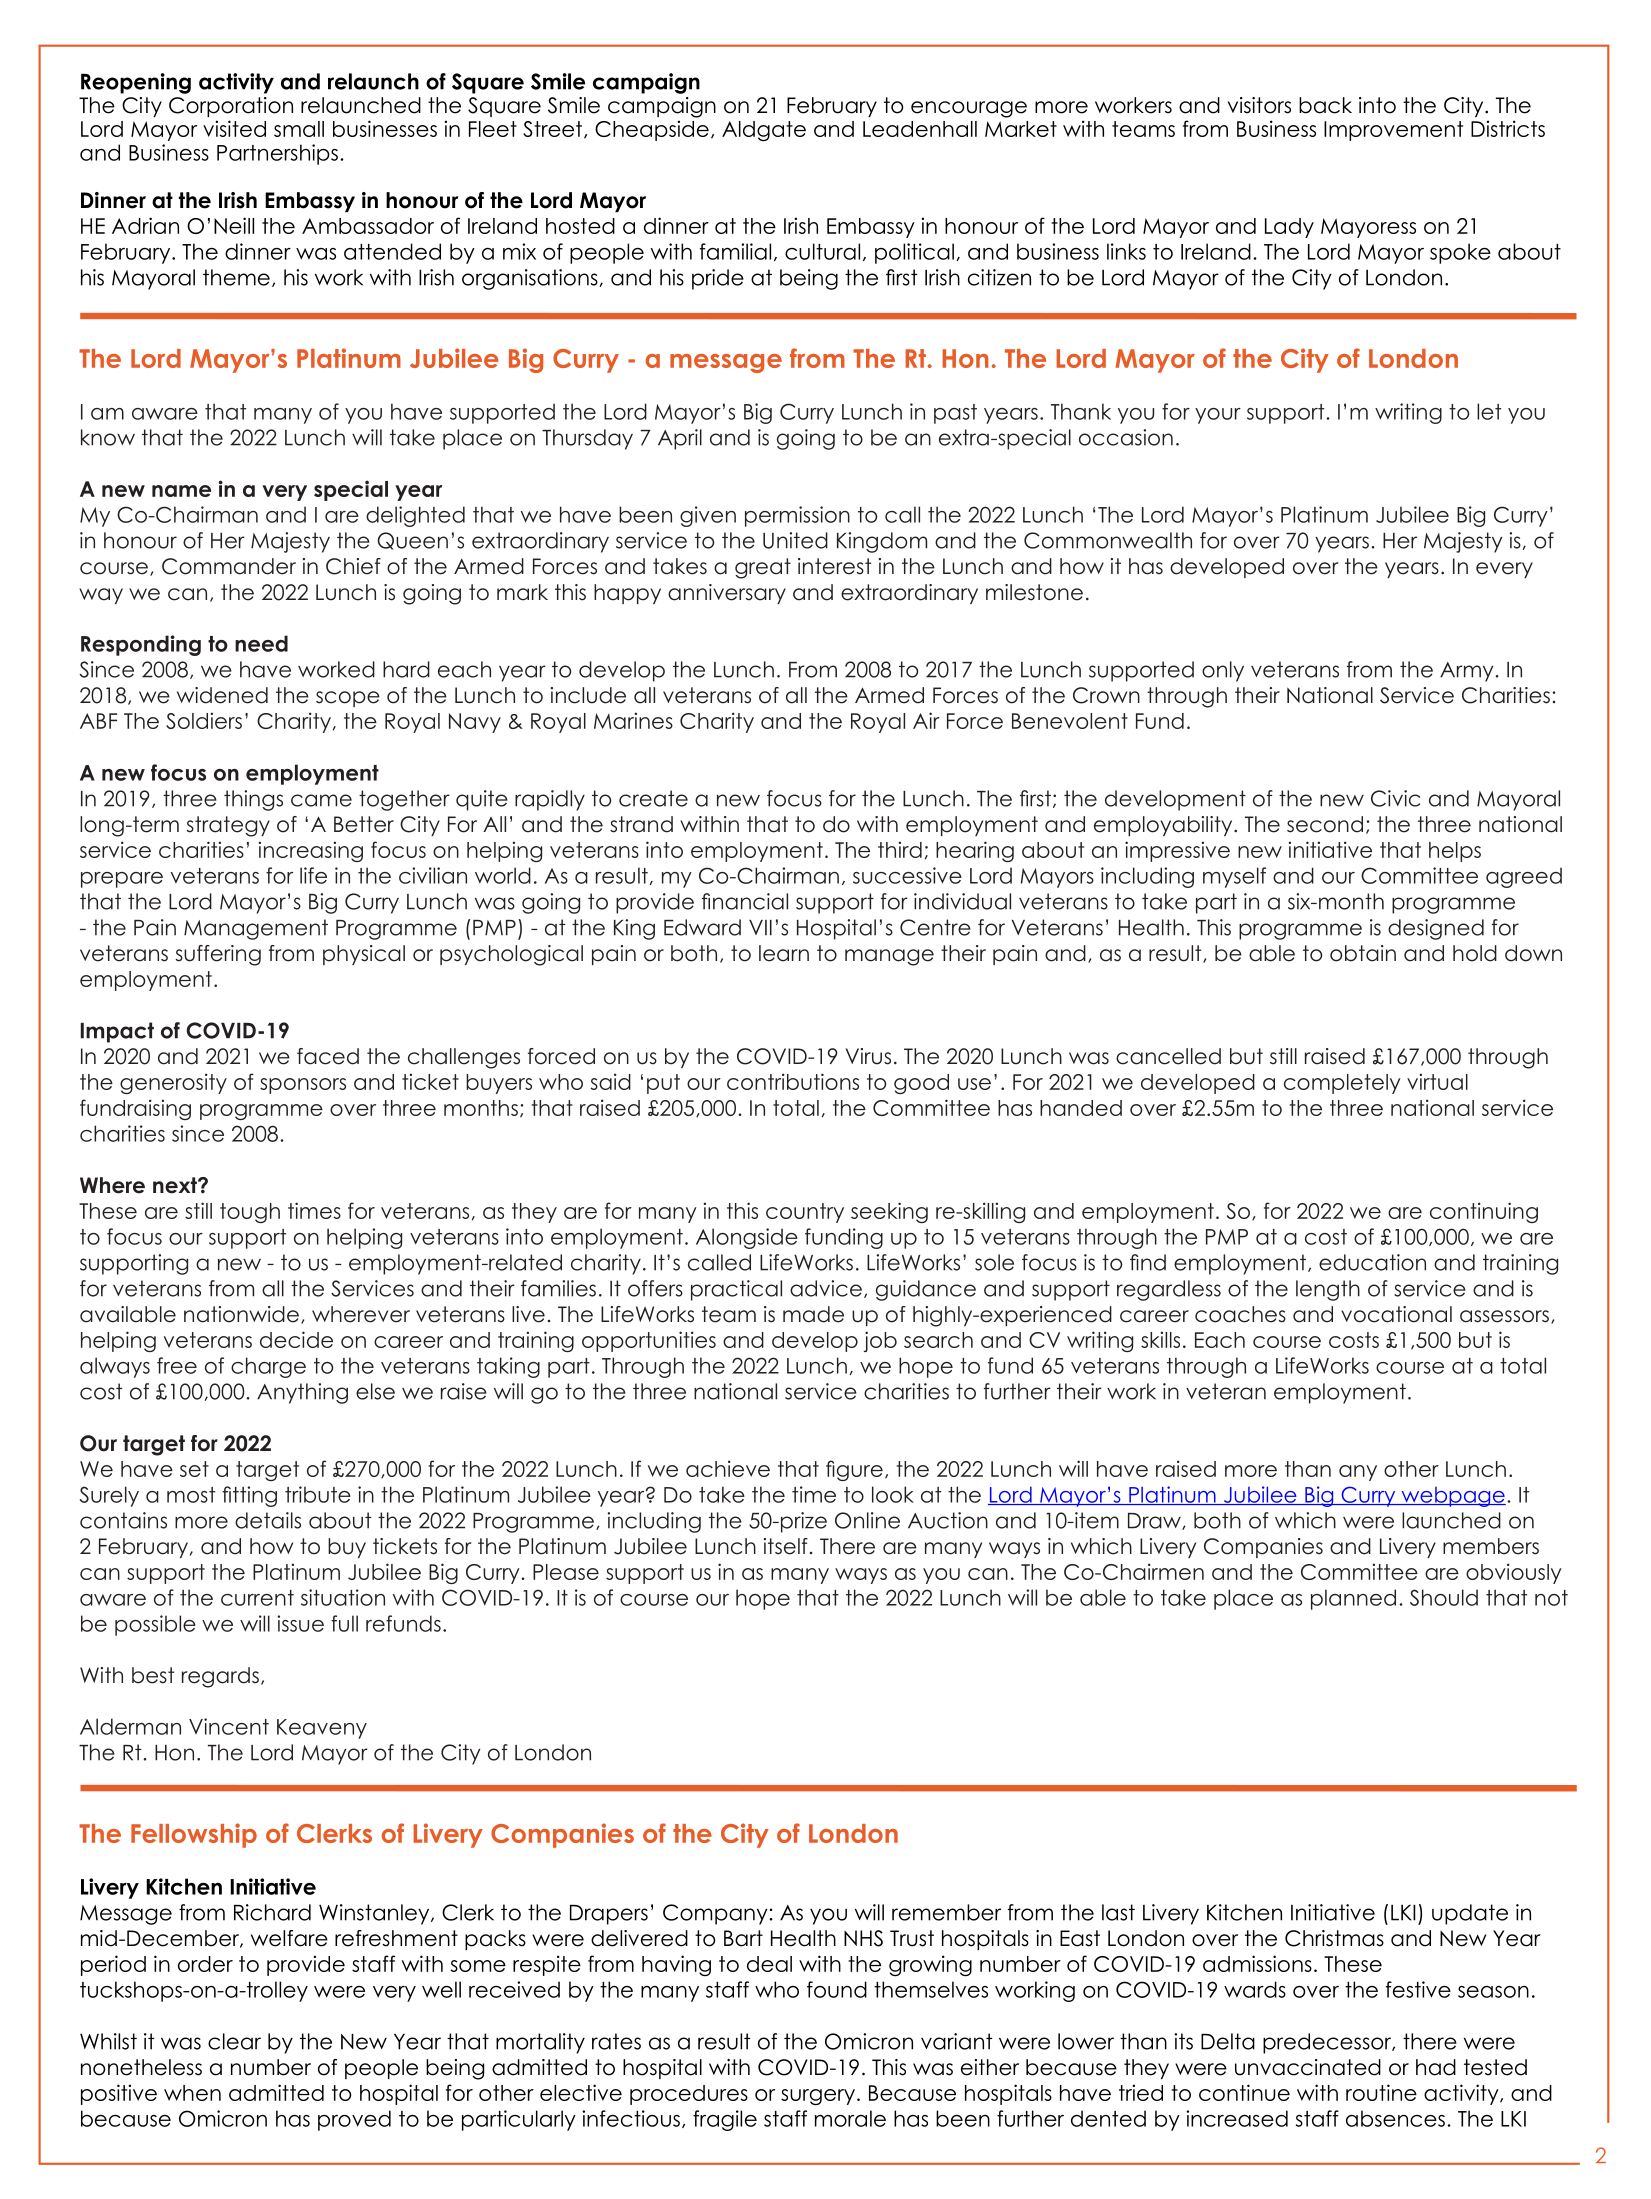  Describe the element at coordinates (303, 1086) in the page. I see `sponsors` at that location.
